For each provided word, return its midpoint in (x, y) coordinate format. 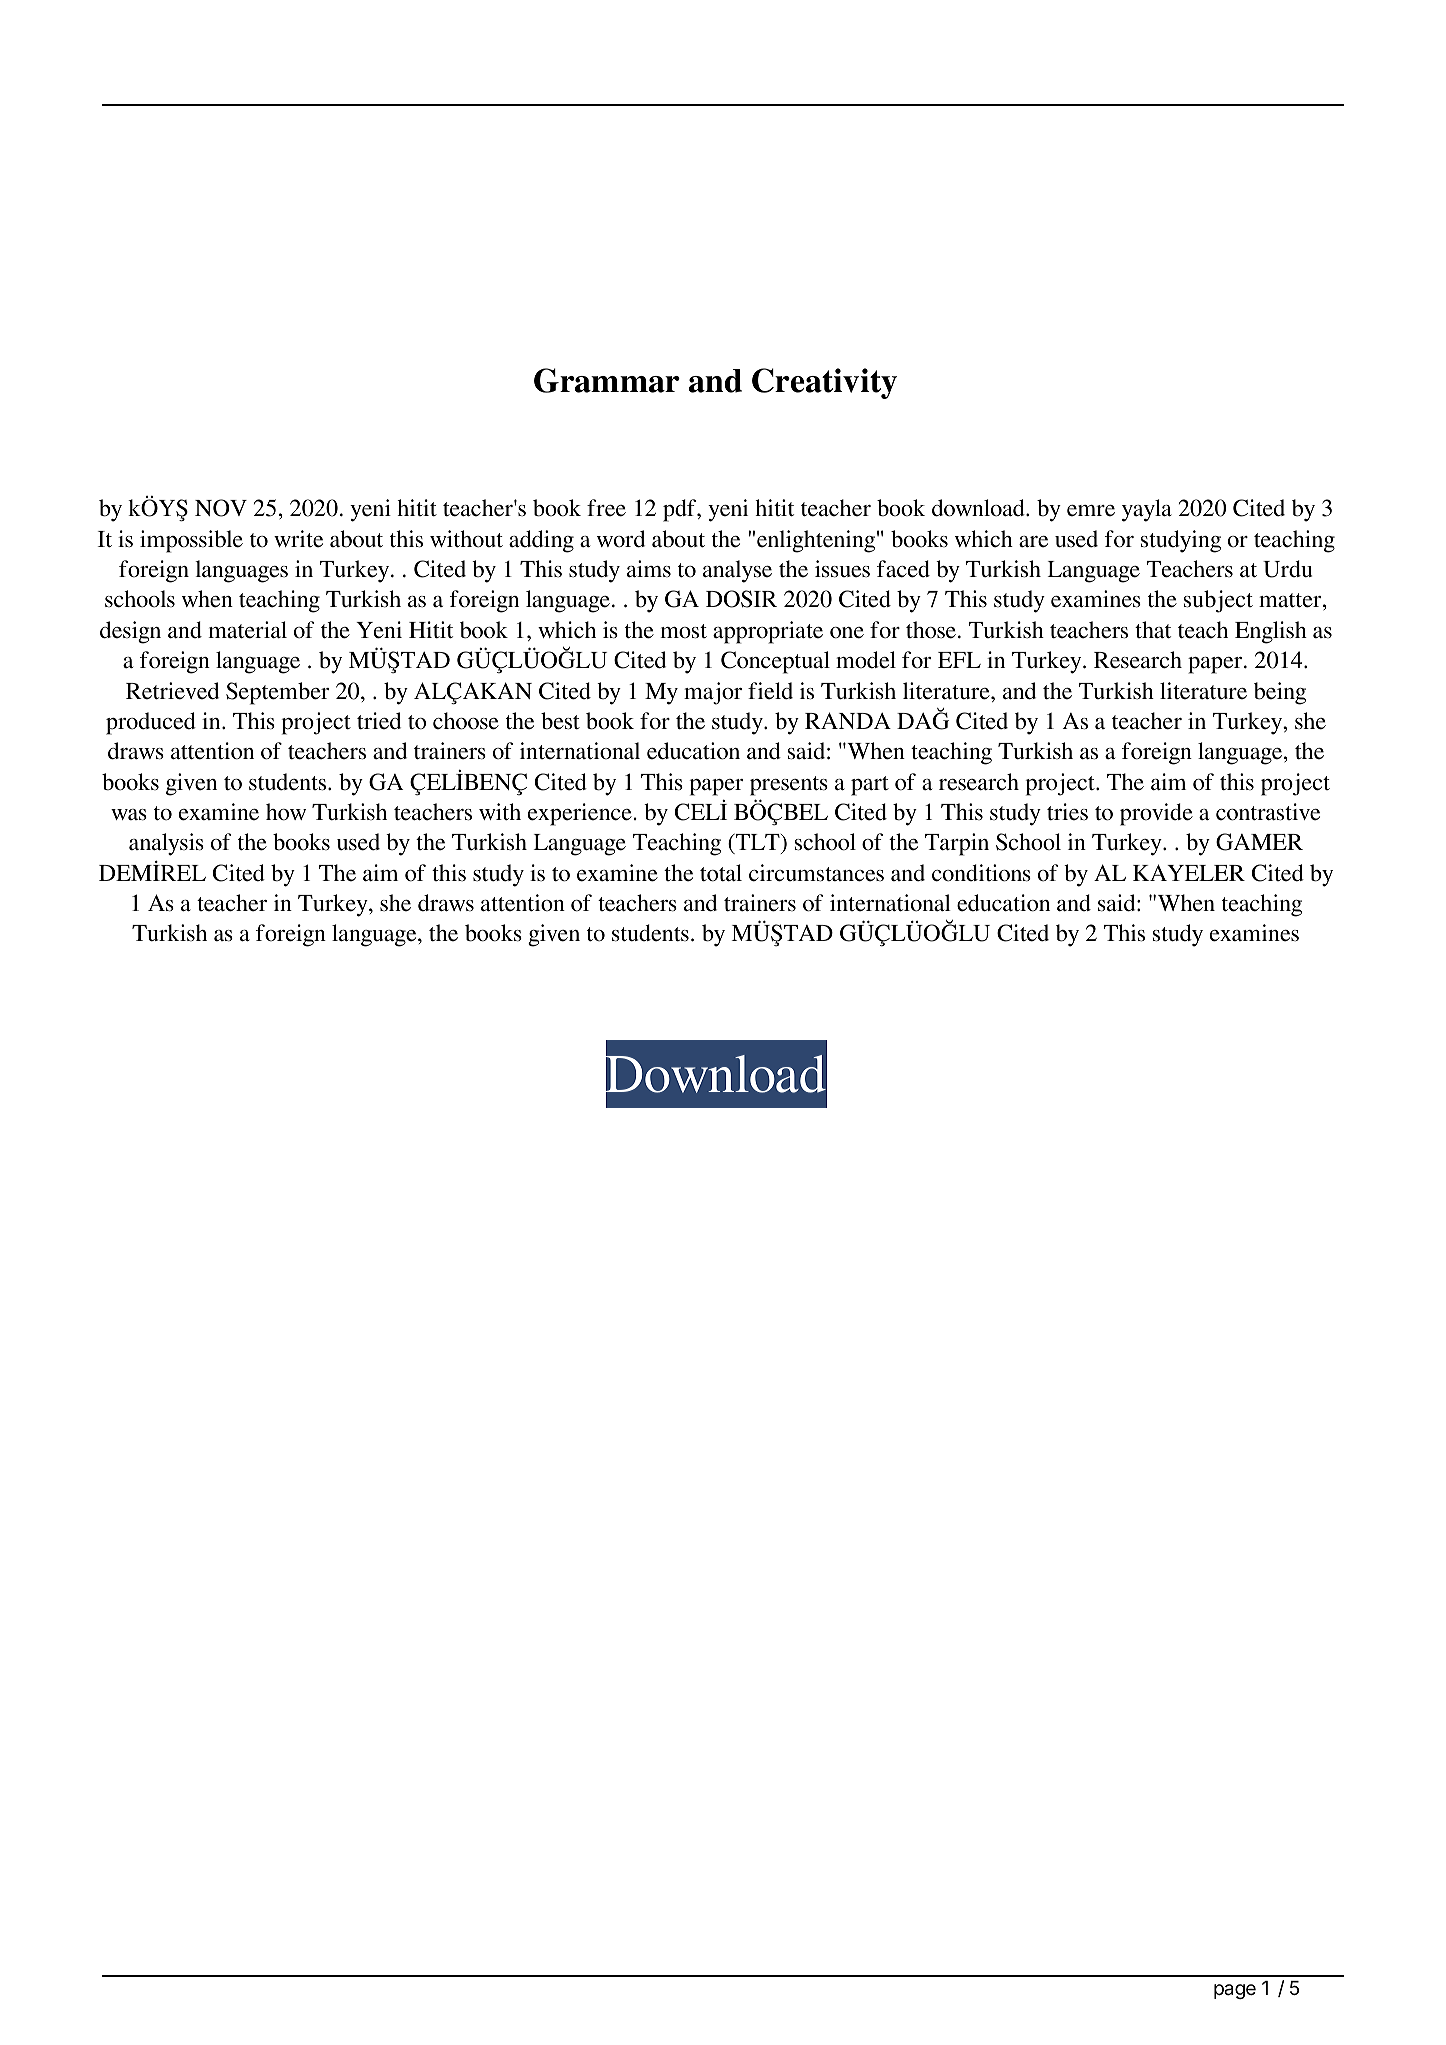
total (721, 873)
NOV (221, 508)
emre (1091, 511)
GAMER (1259, 842)
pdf (681, 510)
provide (1156, 814)
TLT (758, 842)
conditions (981, 873)
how (286, 812)
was (129, 815)
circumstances (816, 873)
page (1235, 1991)
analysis (166, 844)
